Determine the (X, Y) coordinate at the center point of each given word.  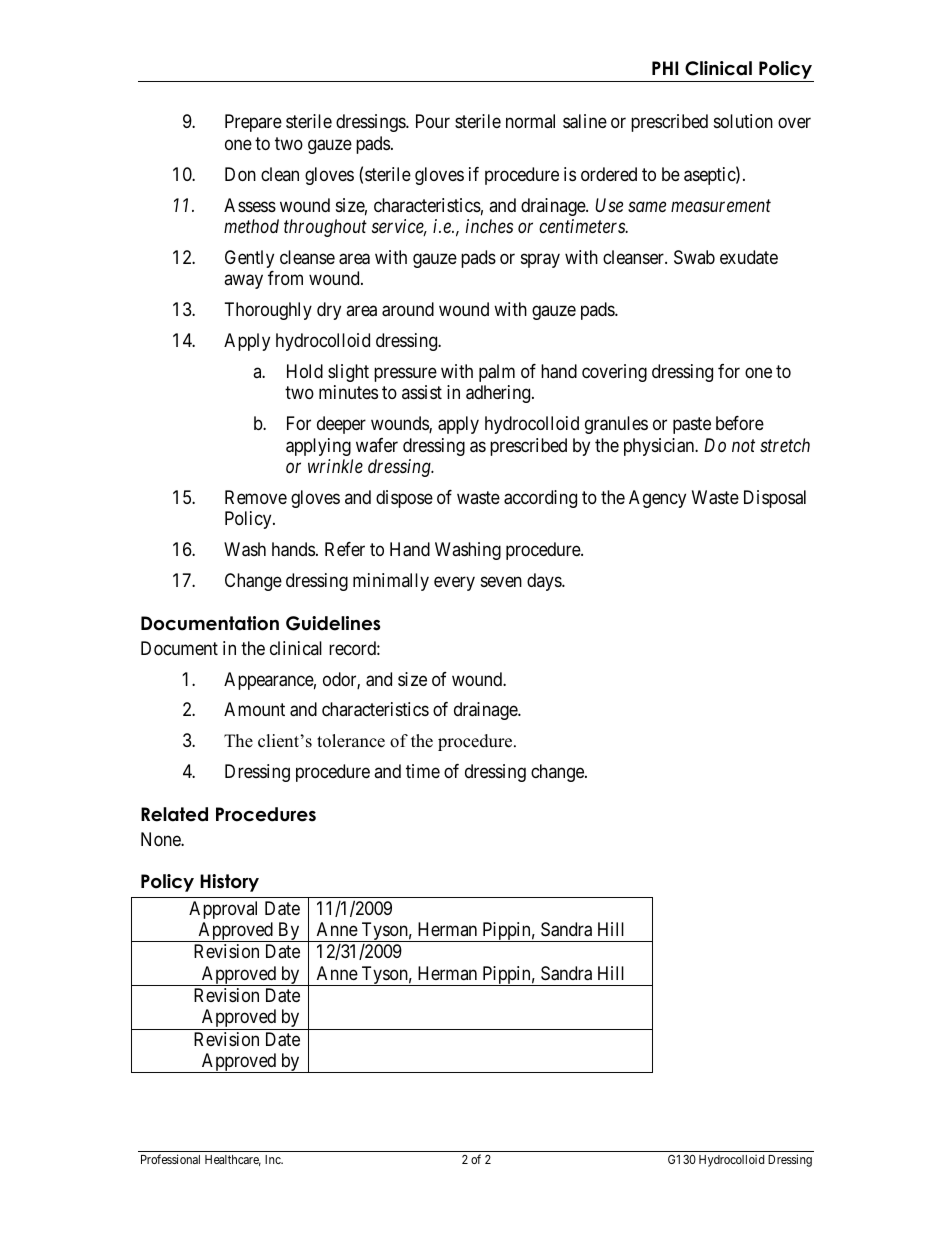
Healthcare (233, 1160)
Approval (223, 910)
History (229, 883)
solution (743, 121)
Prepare (253, 123)
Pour (433, 121)
